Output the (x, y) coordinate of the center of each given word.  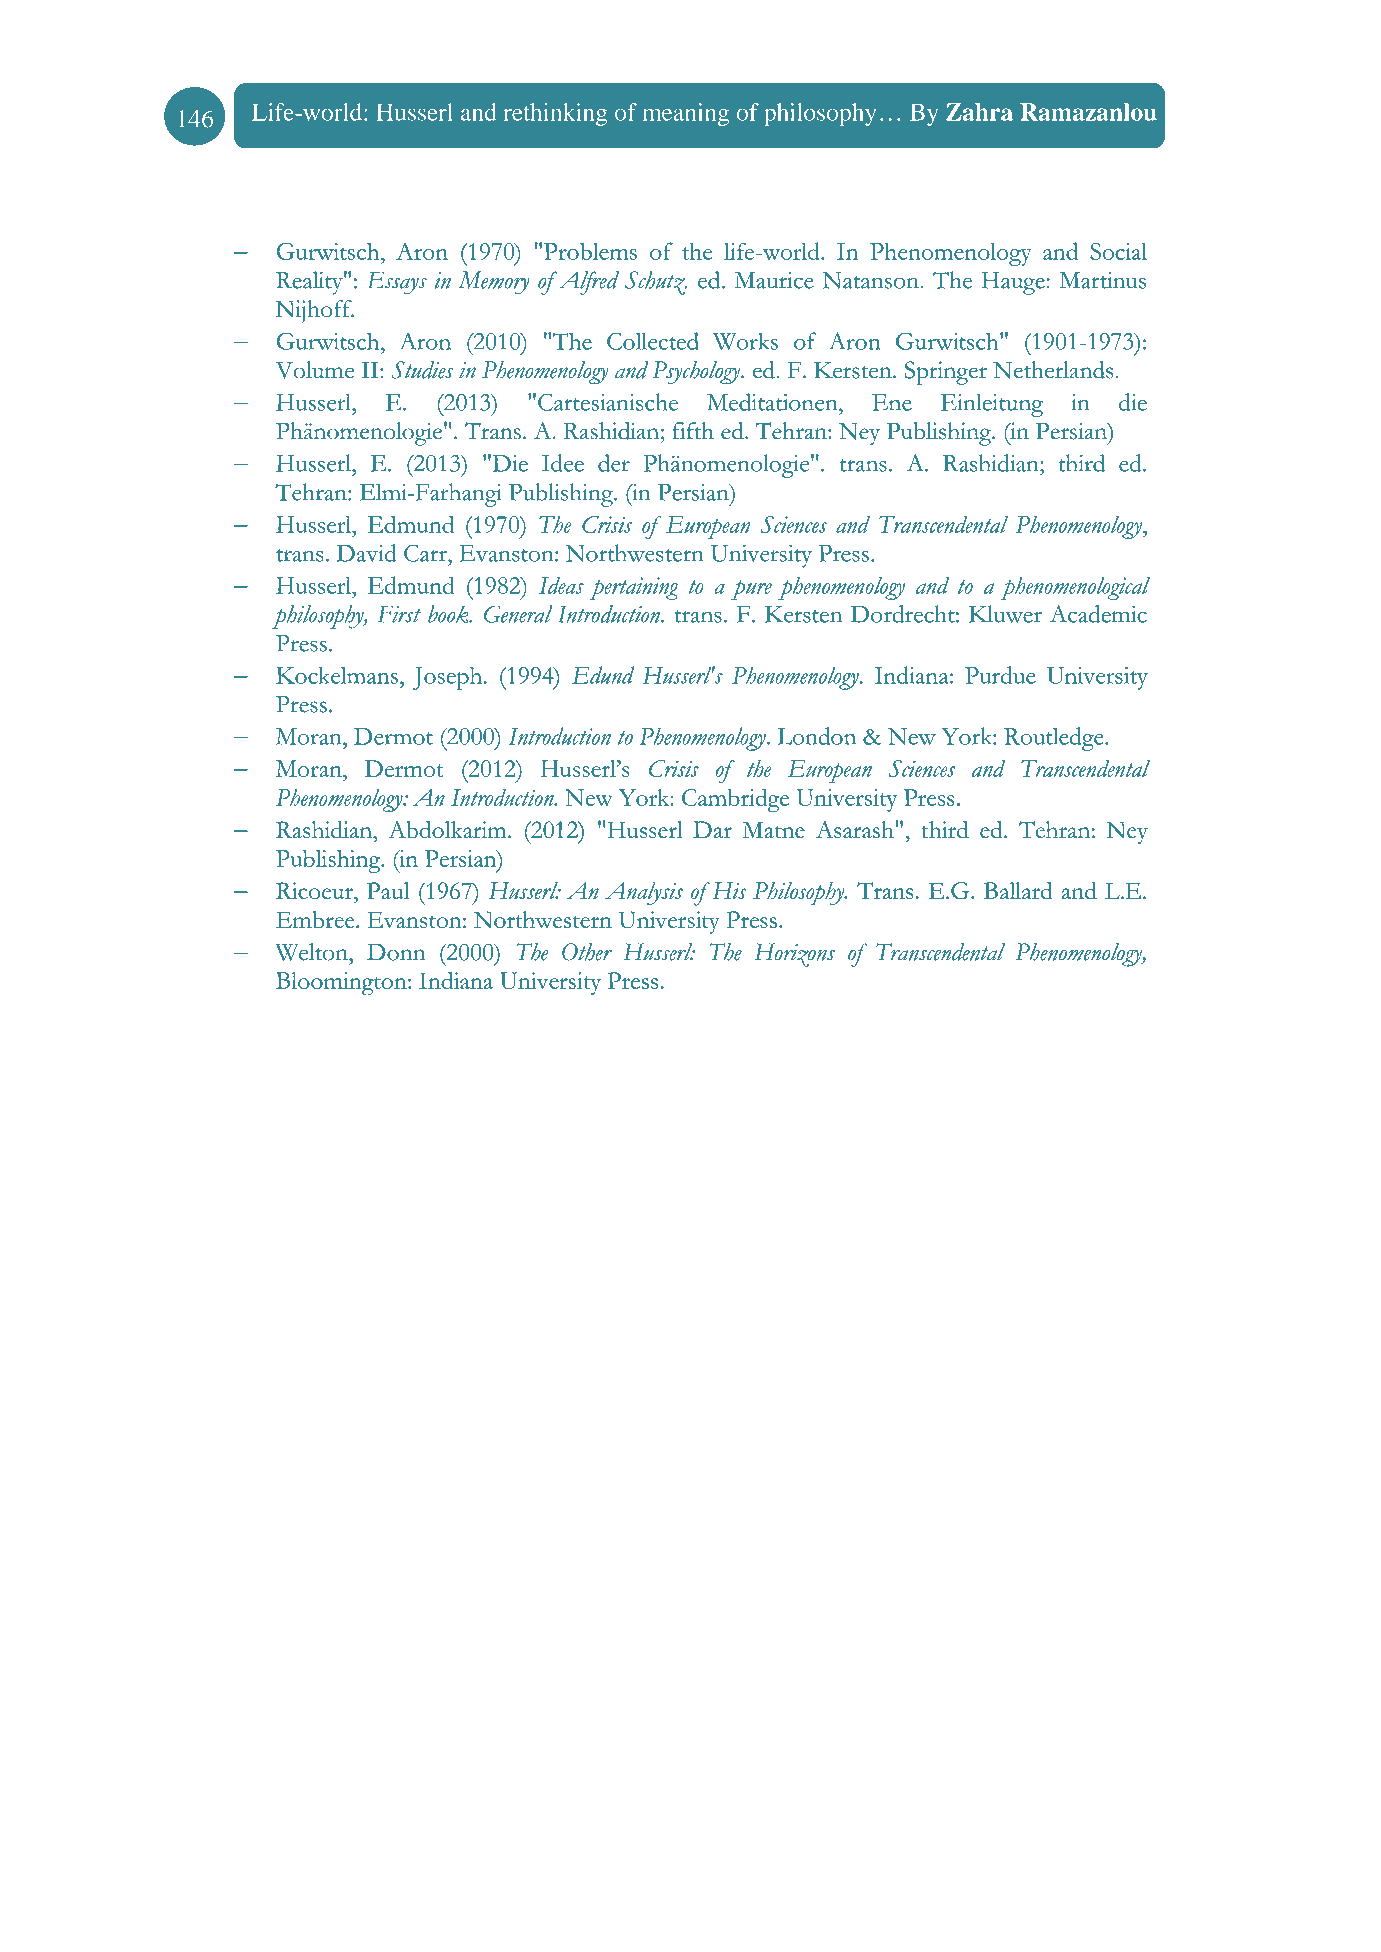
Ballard (1018, 890)
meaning (686, 114)
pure (751, 590)
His (729, 890)
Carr (426, 553)
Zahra (979, 112)
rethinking (555, 114)
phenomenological (1075, 588)
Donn (396, 952)
